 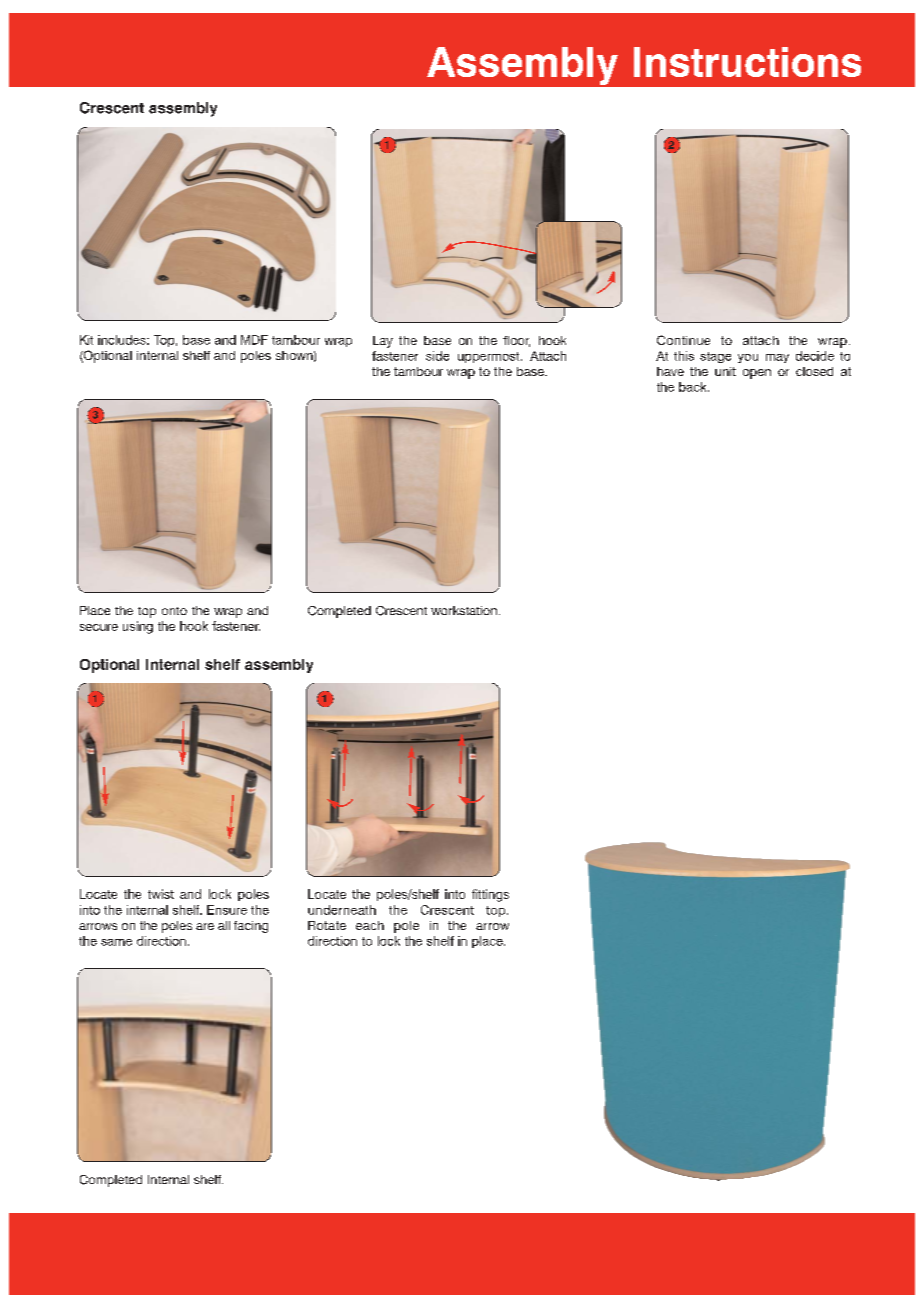 What do you see at coordinates (747, 62) in the image?
I see `Instructions` at bounding box center [747, 62].
